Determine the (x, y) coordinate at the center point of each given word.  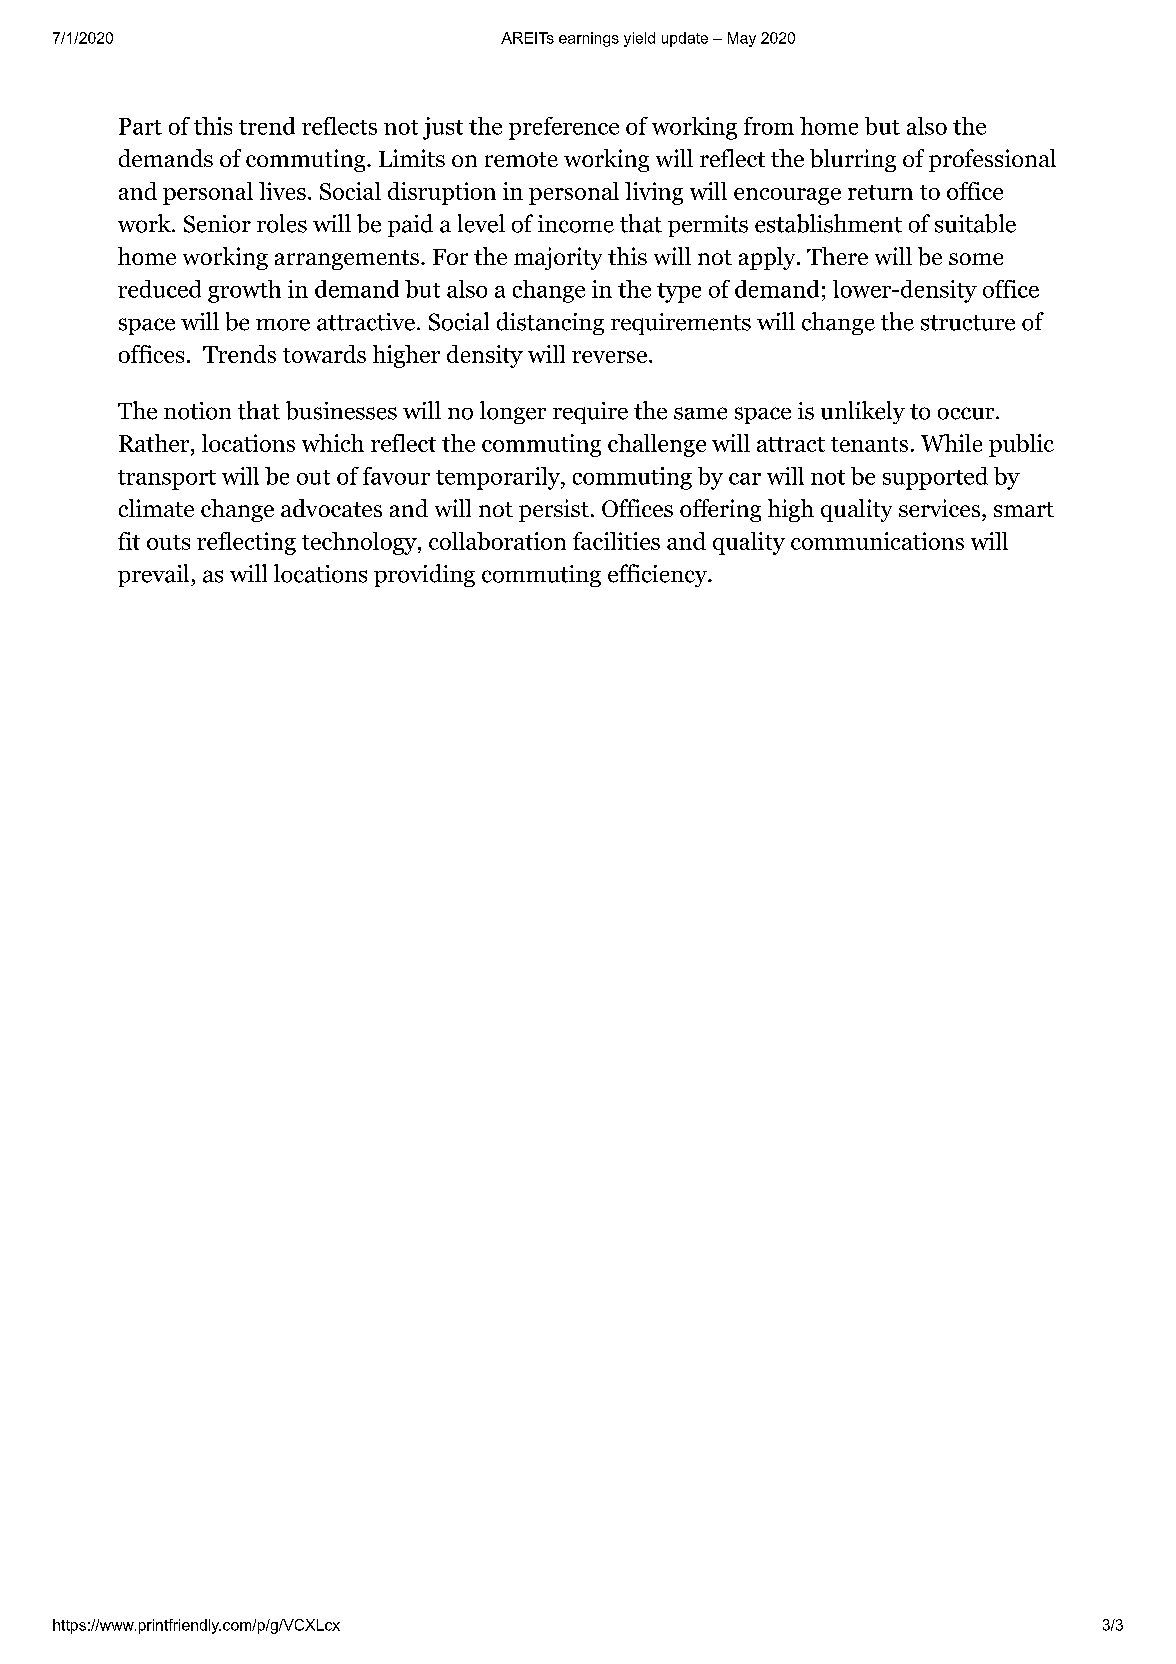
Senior (217, 224)
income (576, 224)
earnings (589, 39)
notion (197, 411)
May (742, 39)
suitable (975, 223)
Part (140, 126)
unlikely (863, 412)
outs (168, 542)
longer (513, 412)
